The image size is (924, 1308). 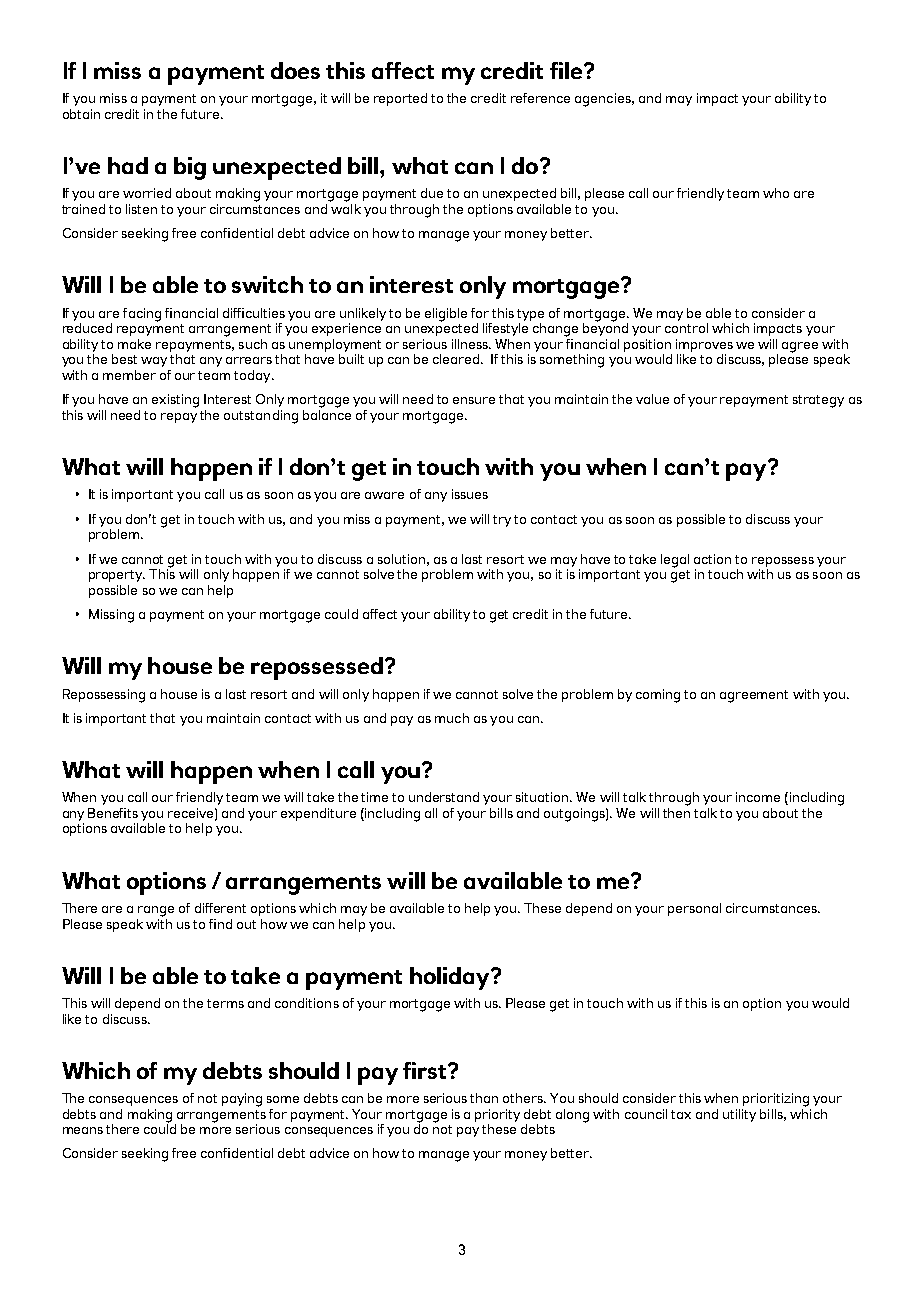 I want to click on facing, so click(x=142, y=315).
